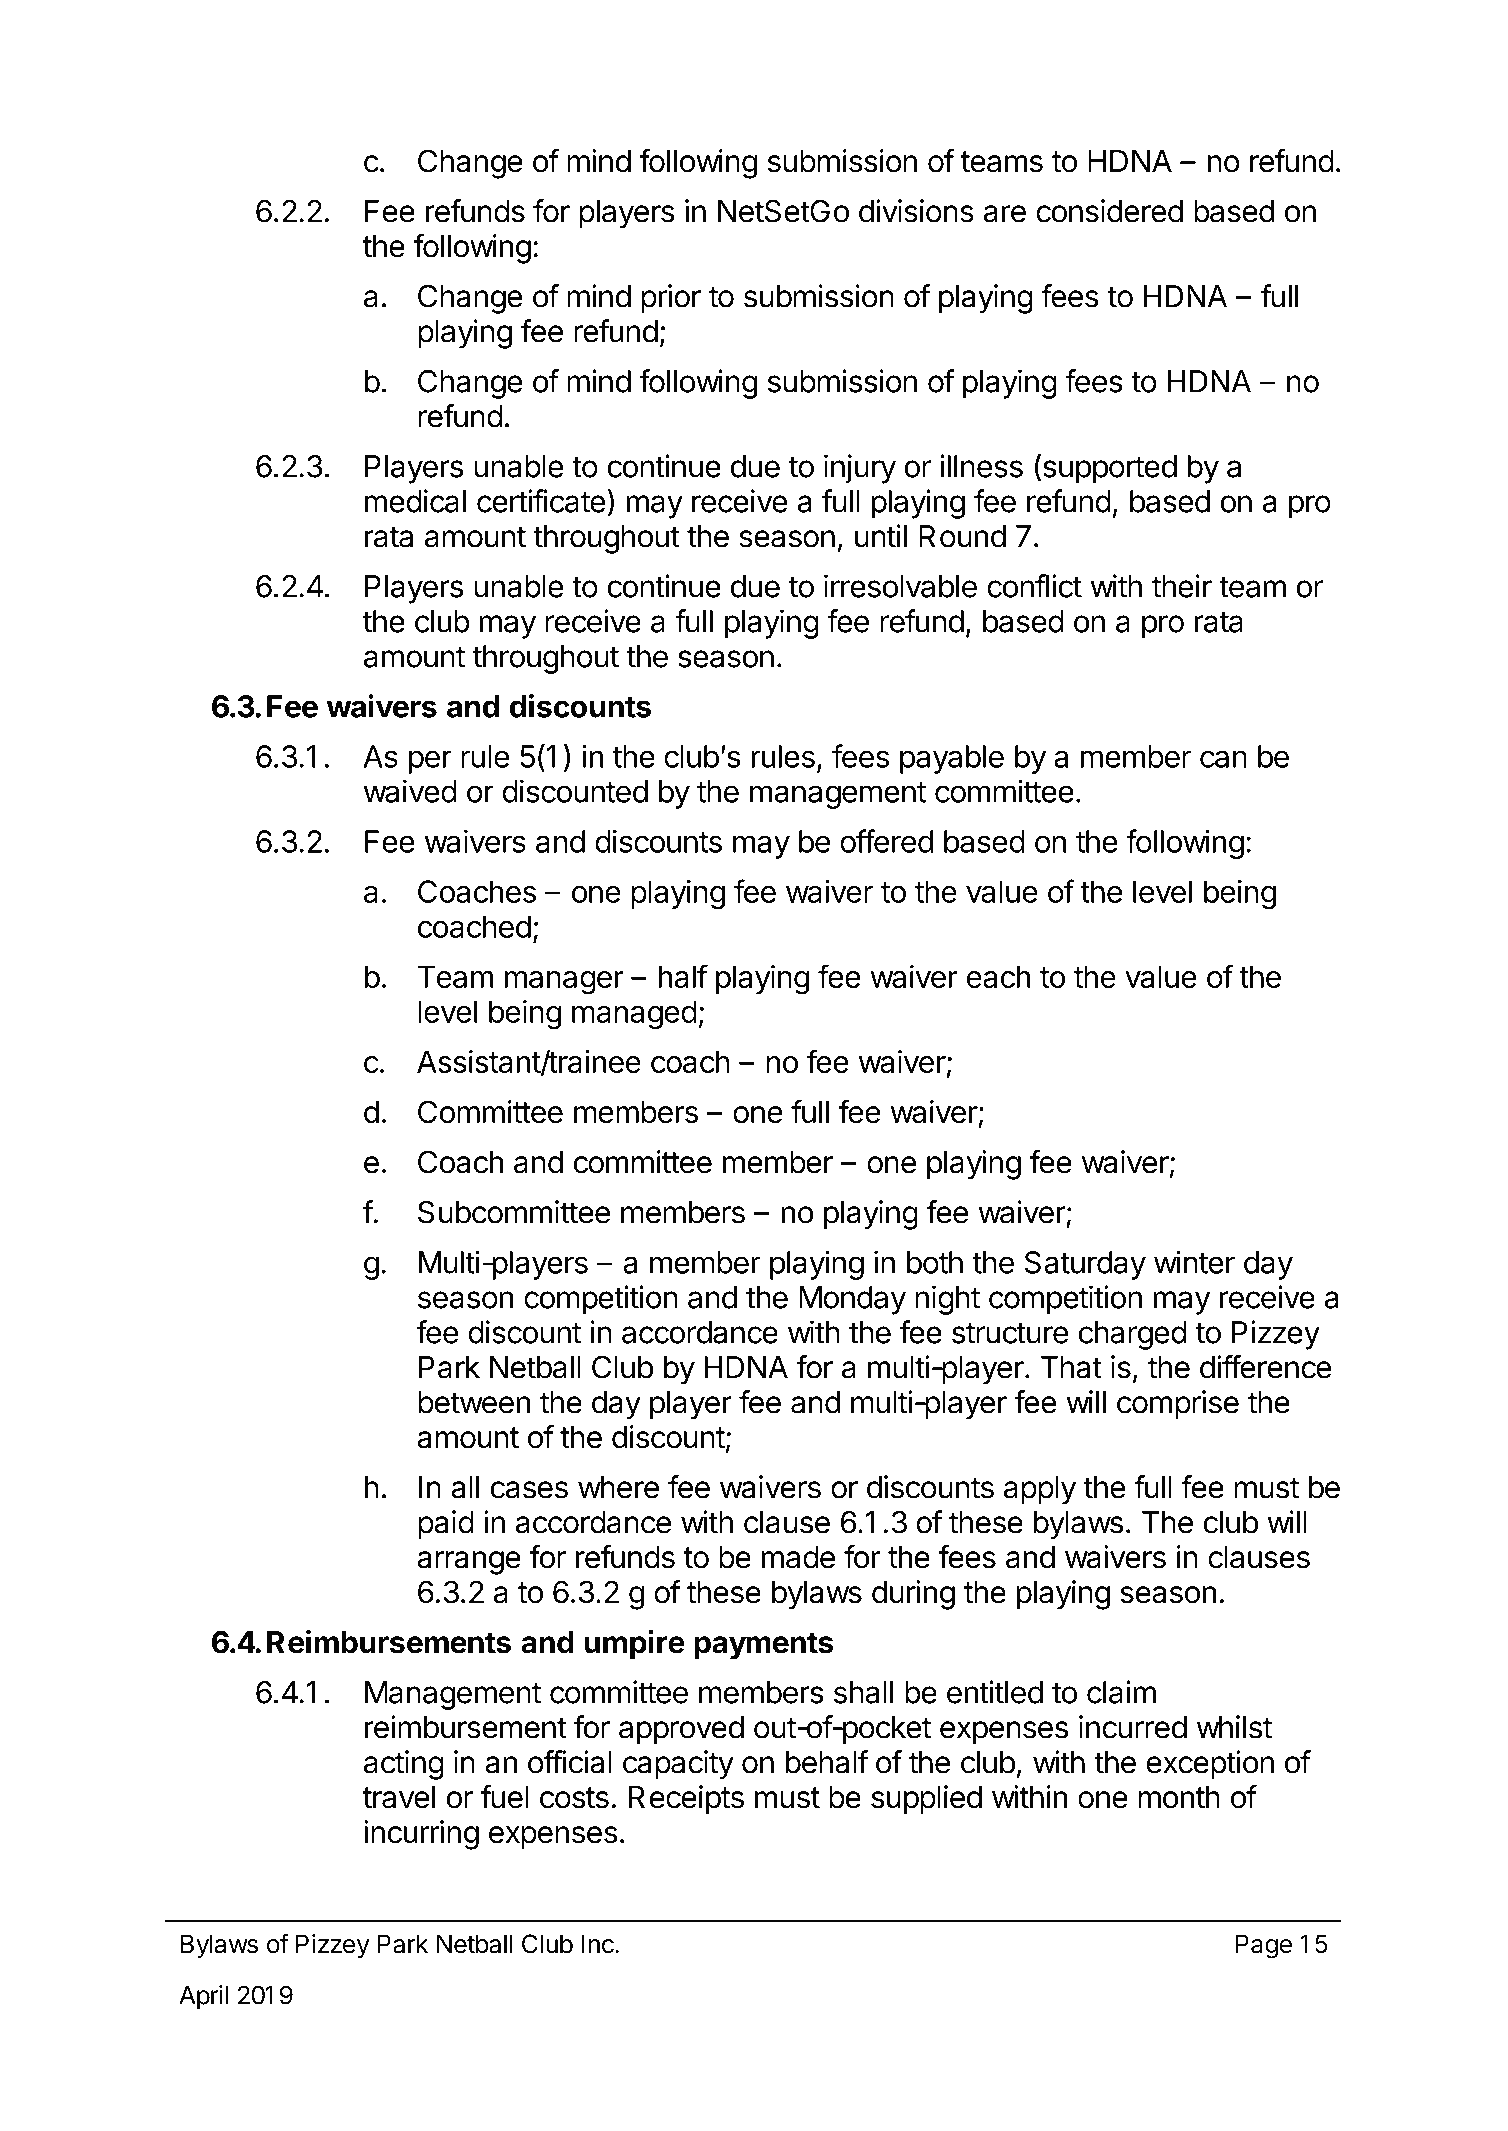  I want to click on prior, so click(671, 299).
